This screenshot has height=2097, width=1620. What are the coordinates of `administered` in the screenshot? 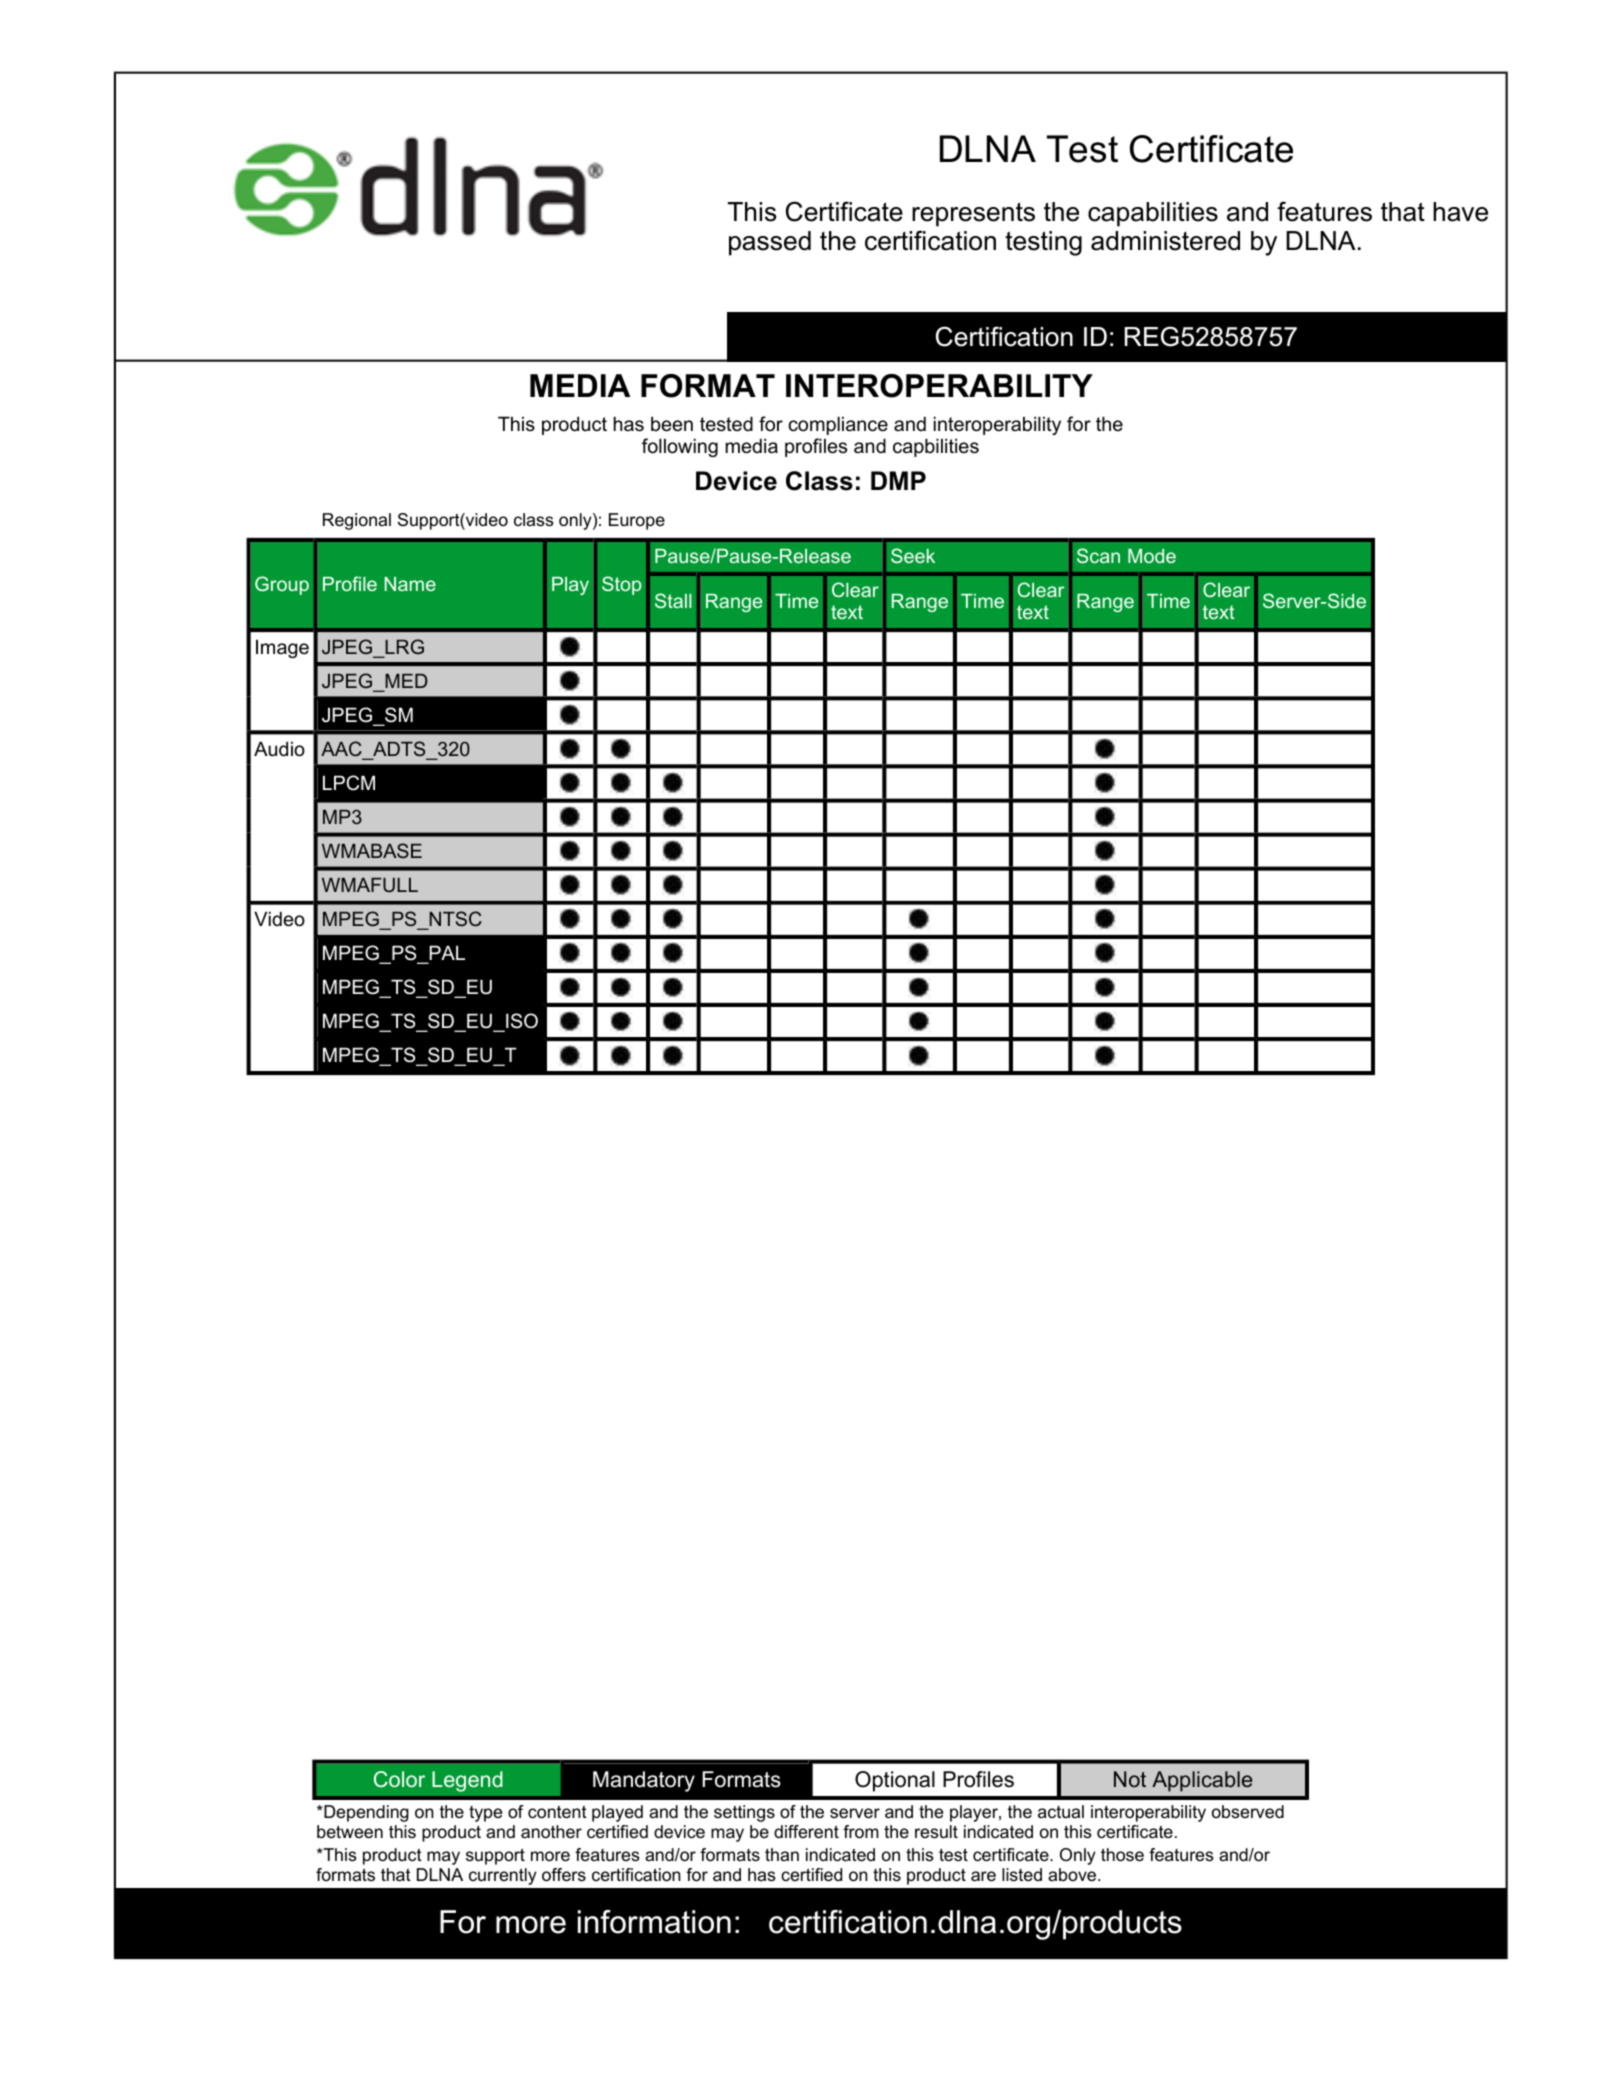 It's located at (1165, 241).
